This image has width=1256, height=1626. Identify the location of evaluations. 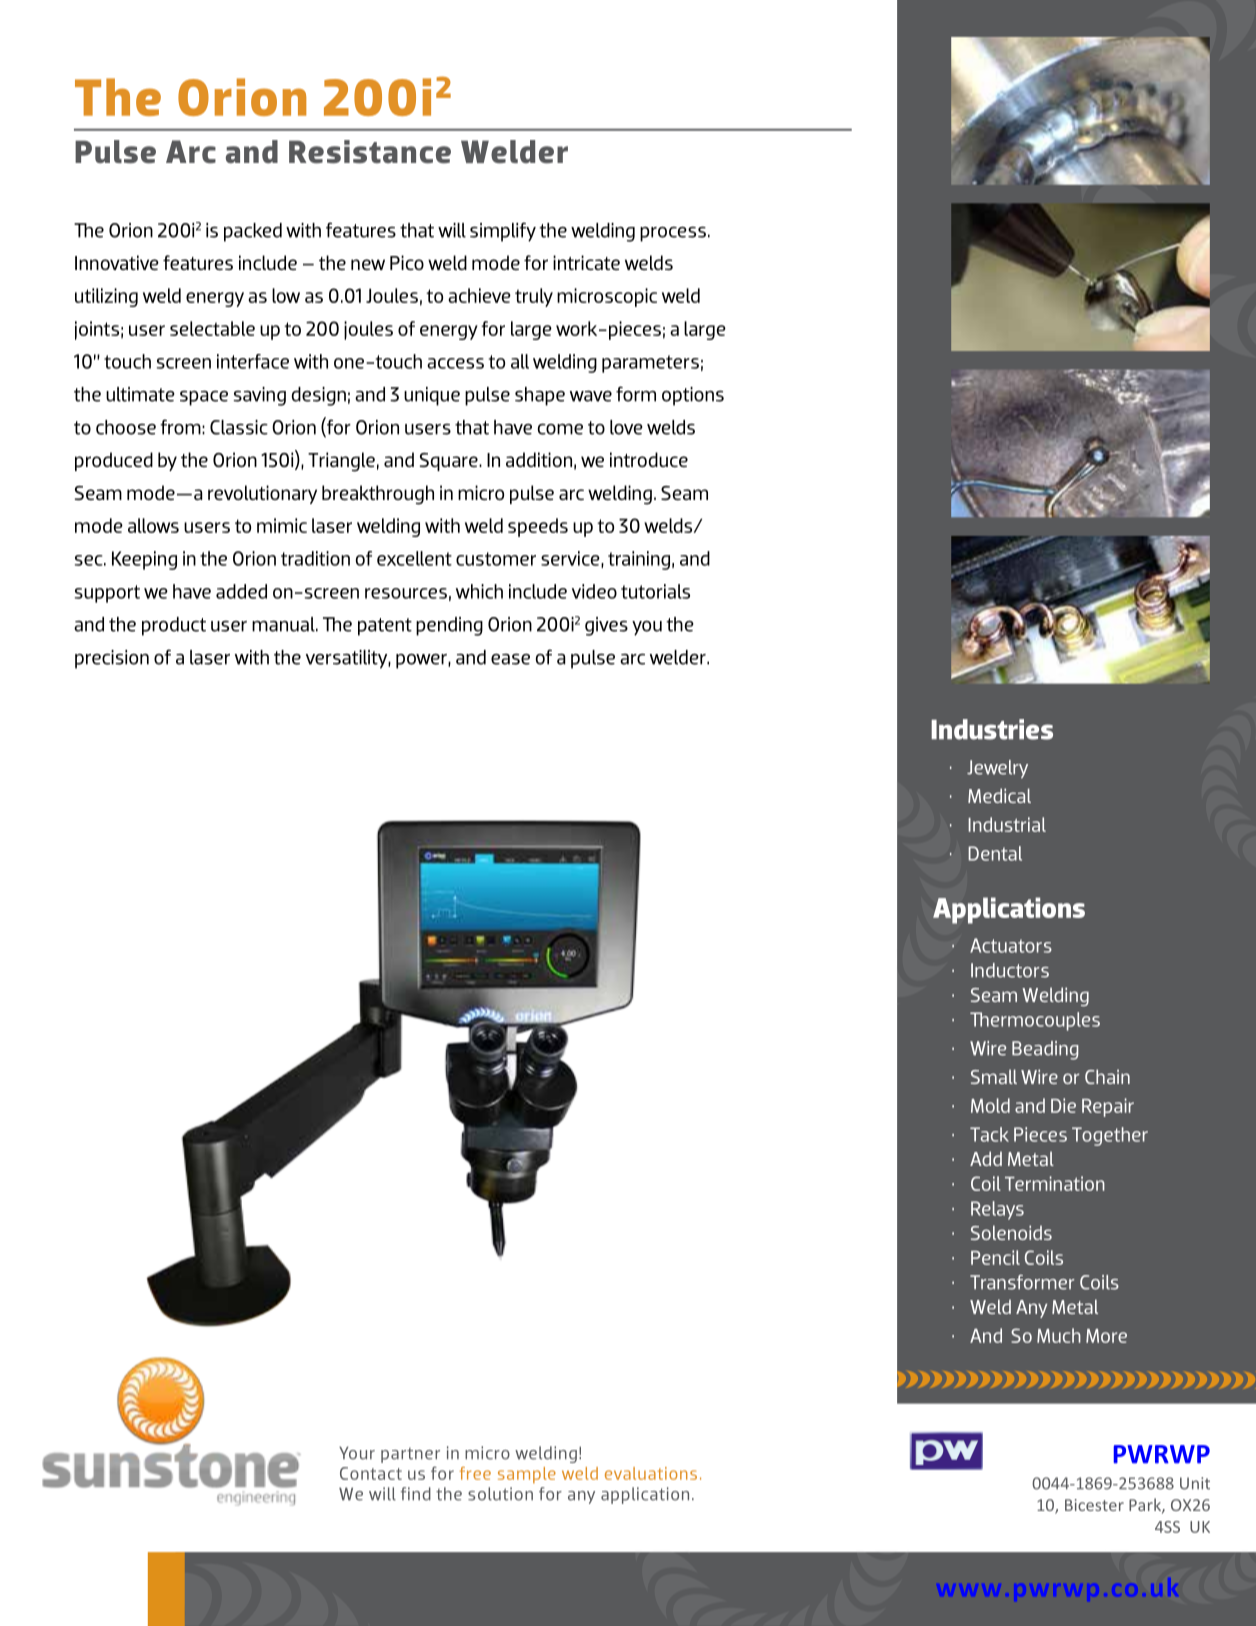
(651, 1473).
